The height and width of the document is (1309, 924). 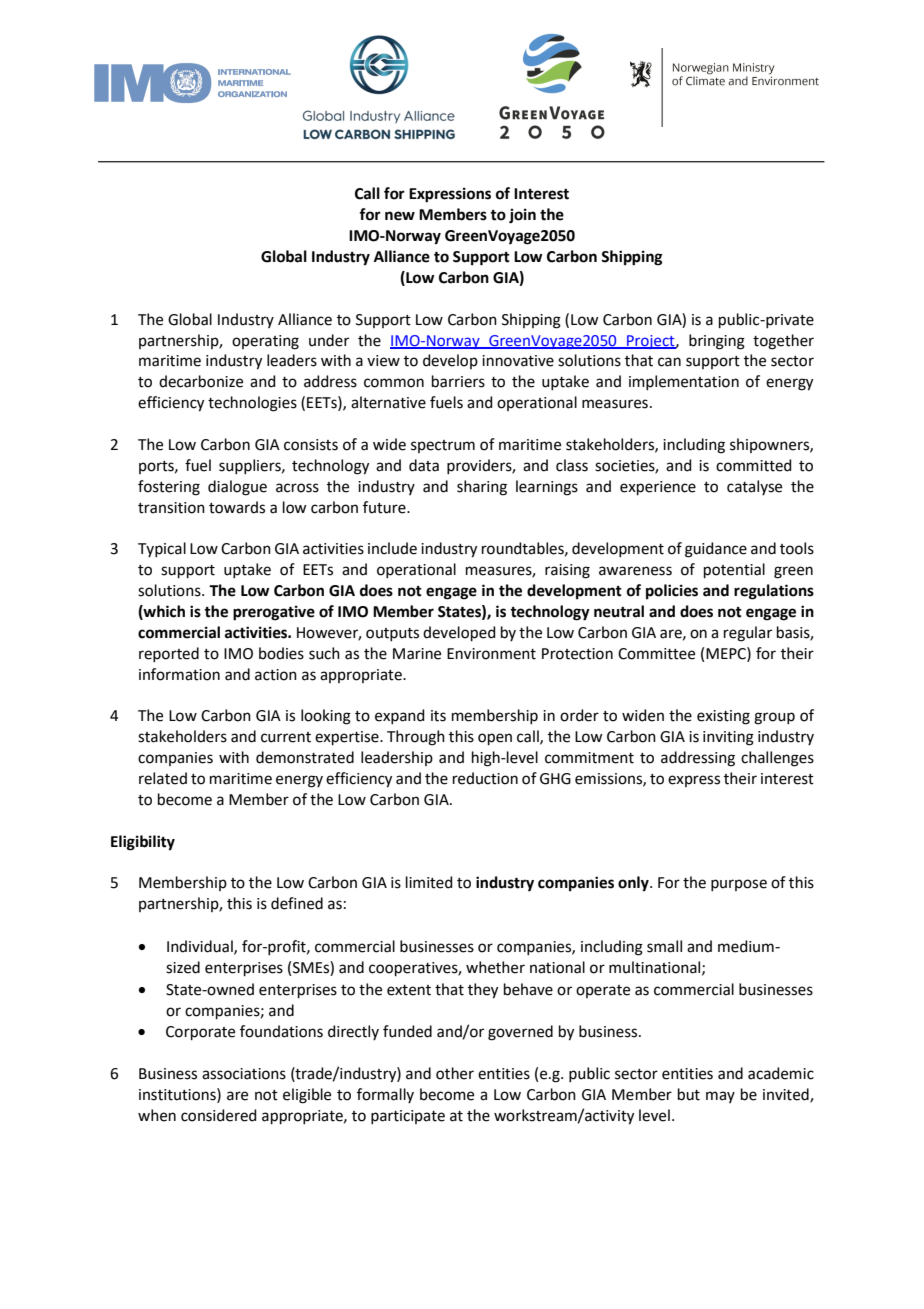 I want to click on bringing, so click(x=717, y=342).
